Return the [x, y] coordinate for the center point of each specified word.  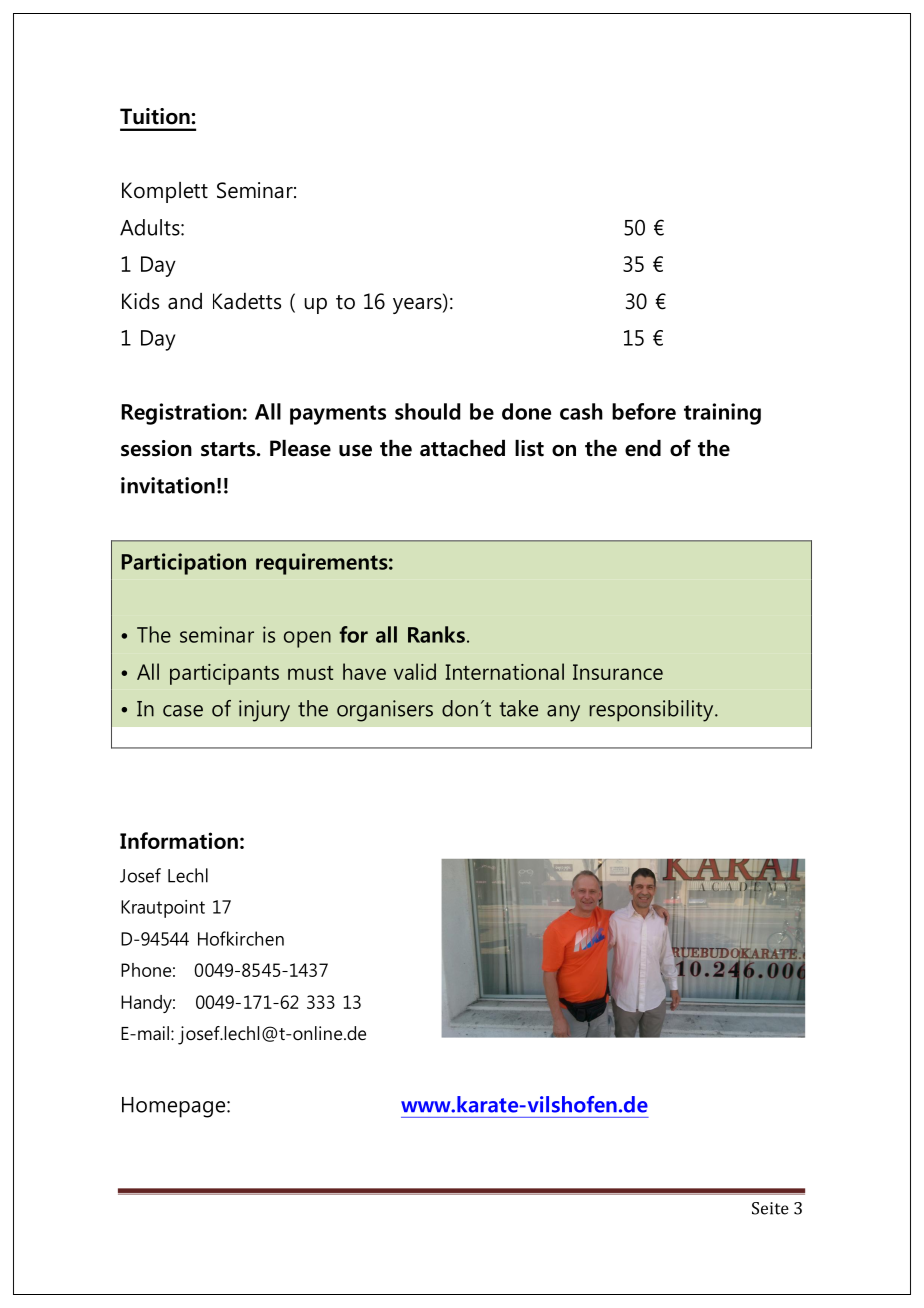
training [722, 414]
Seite [770, 1208]
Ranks [436, 634]
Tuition [155, 116]
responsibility [652, 711]
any [563, 713]
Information [179, 840]
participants [224, 674]
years [418, 304]
